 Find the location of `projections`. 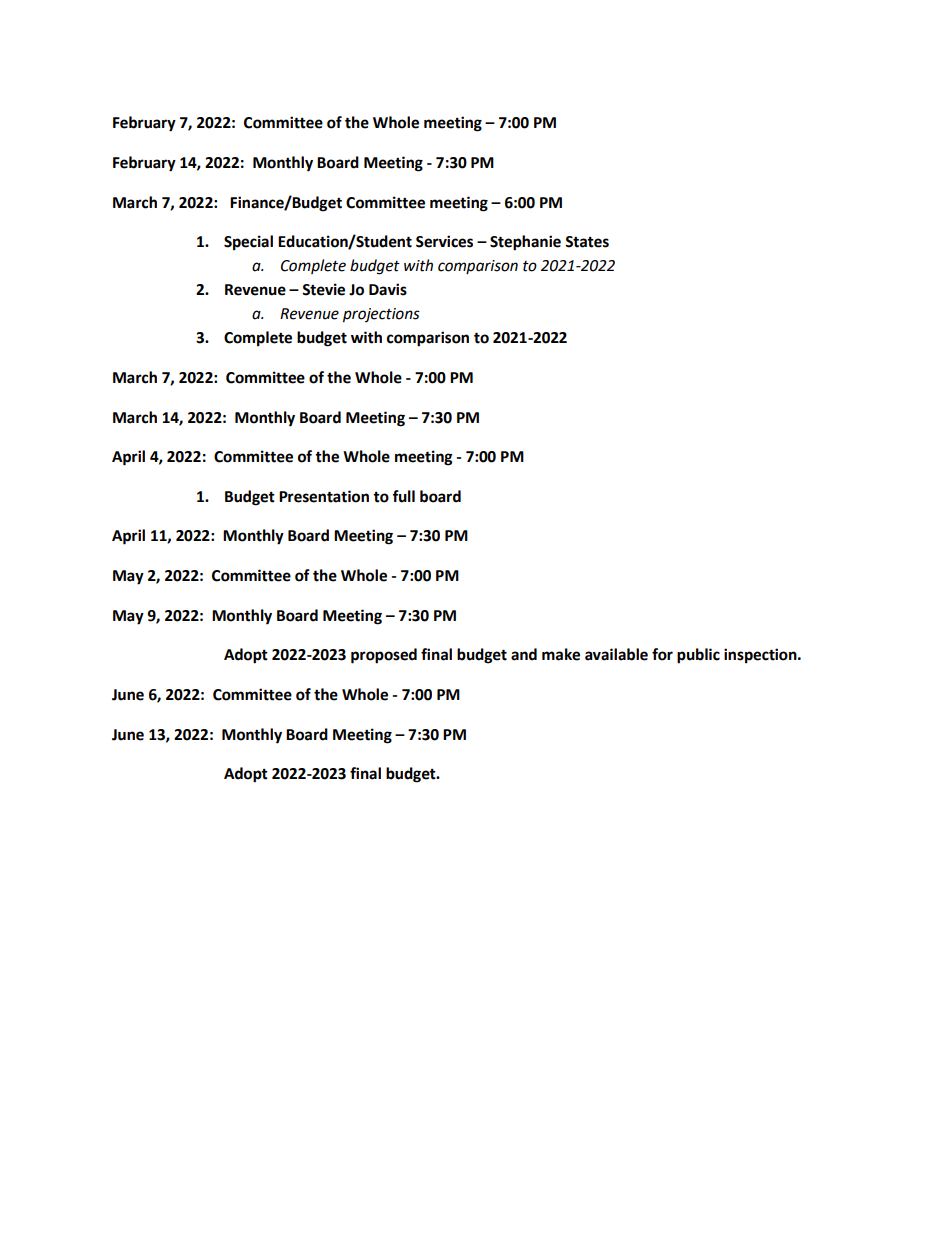

projections is located at coordinates (381, 315).
